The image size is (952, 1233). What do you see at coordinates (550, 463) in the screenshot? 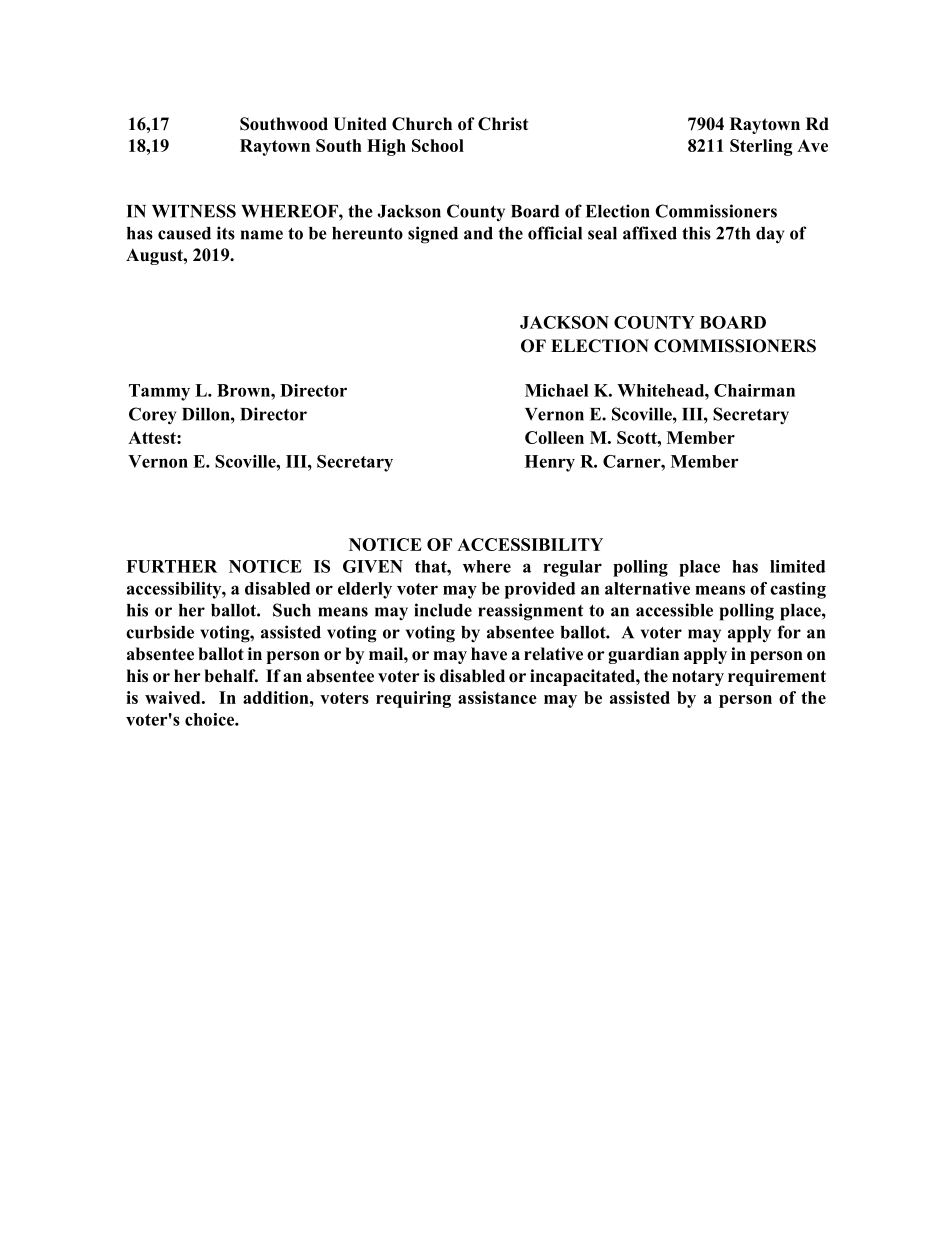
I see `Henry` at bounding box center [550, 463].
